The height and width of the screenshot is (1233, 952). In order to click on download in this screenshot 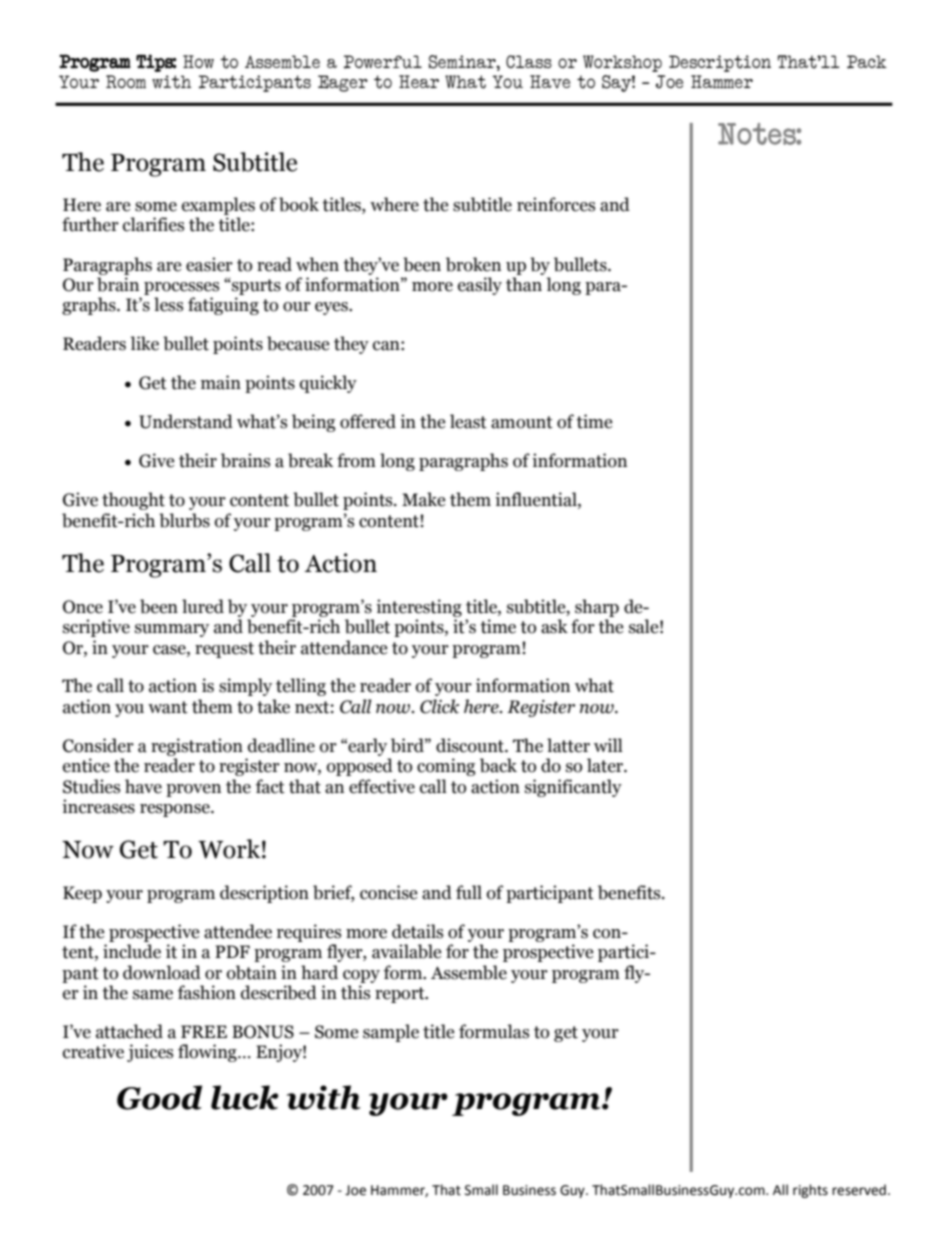, I will do `click(162, 972)`.
